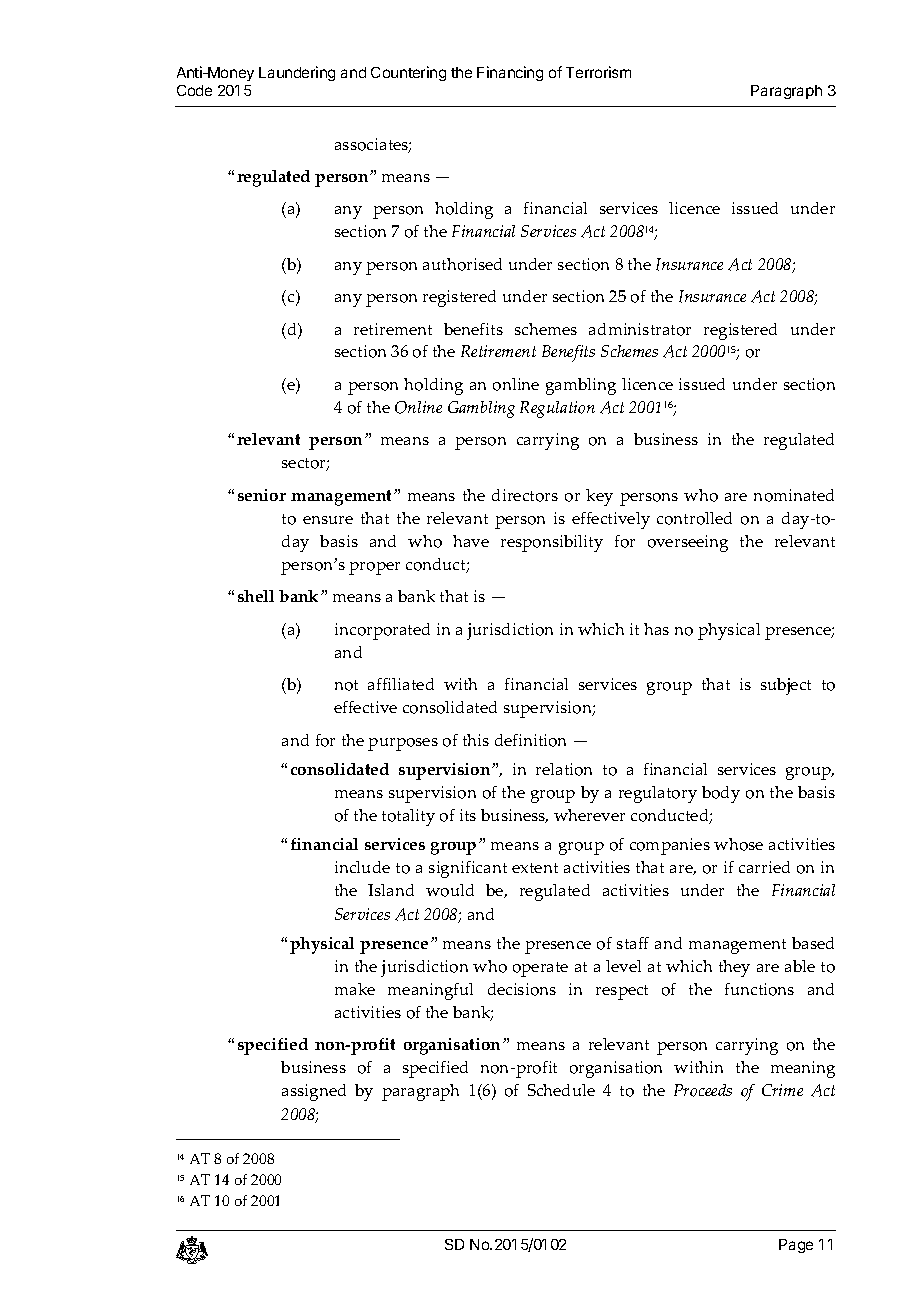  I want to click on Financing, so click(510, 73).
